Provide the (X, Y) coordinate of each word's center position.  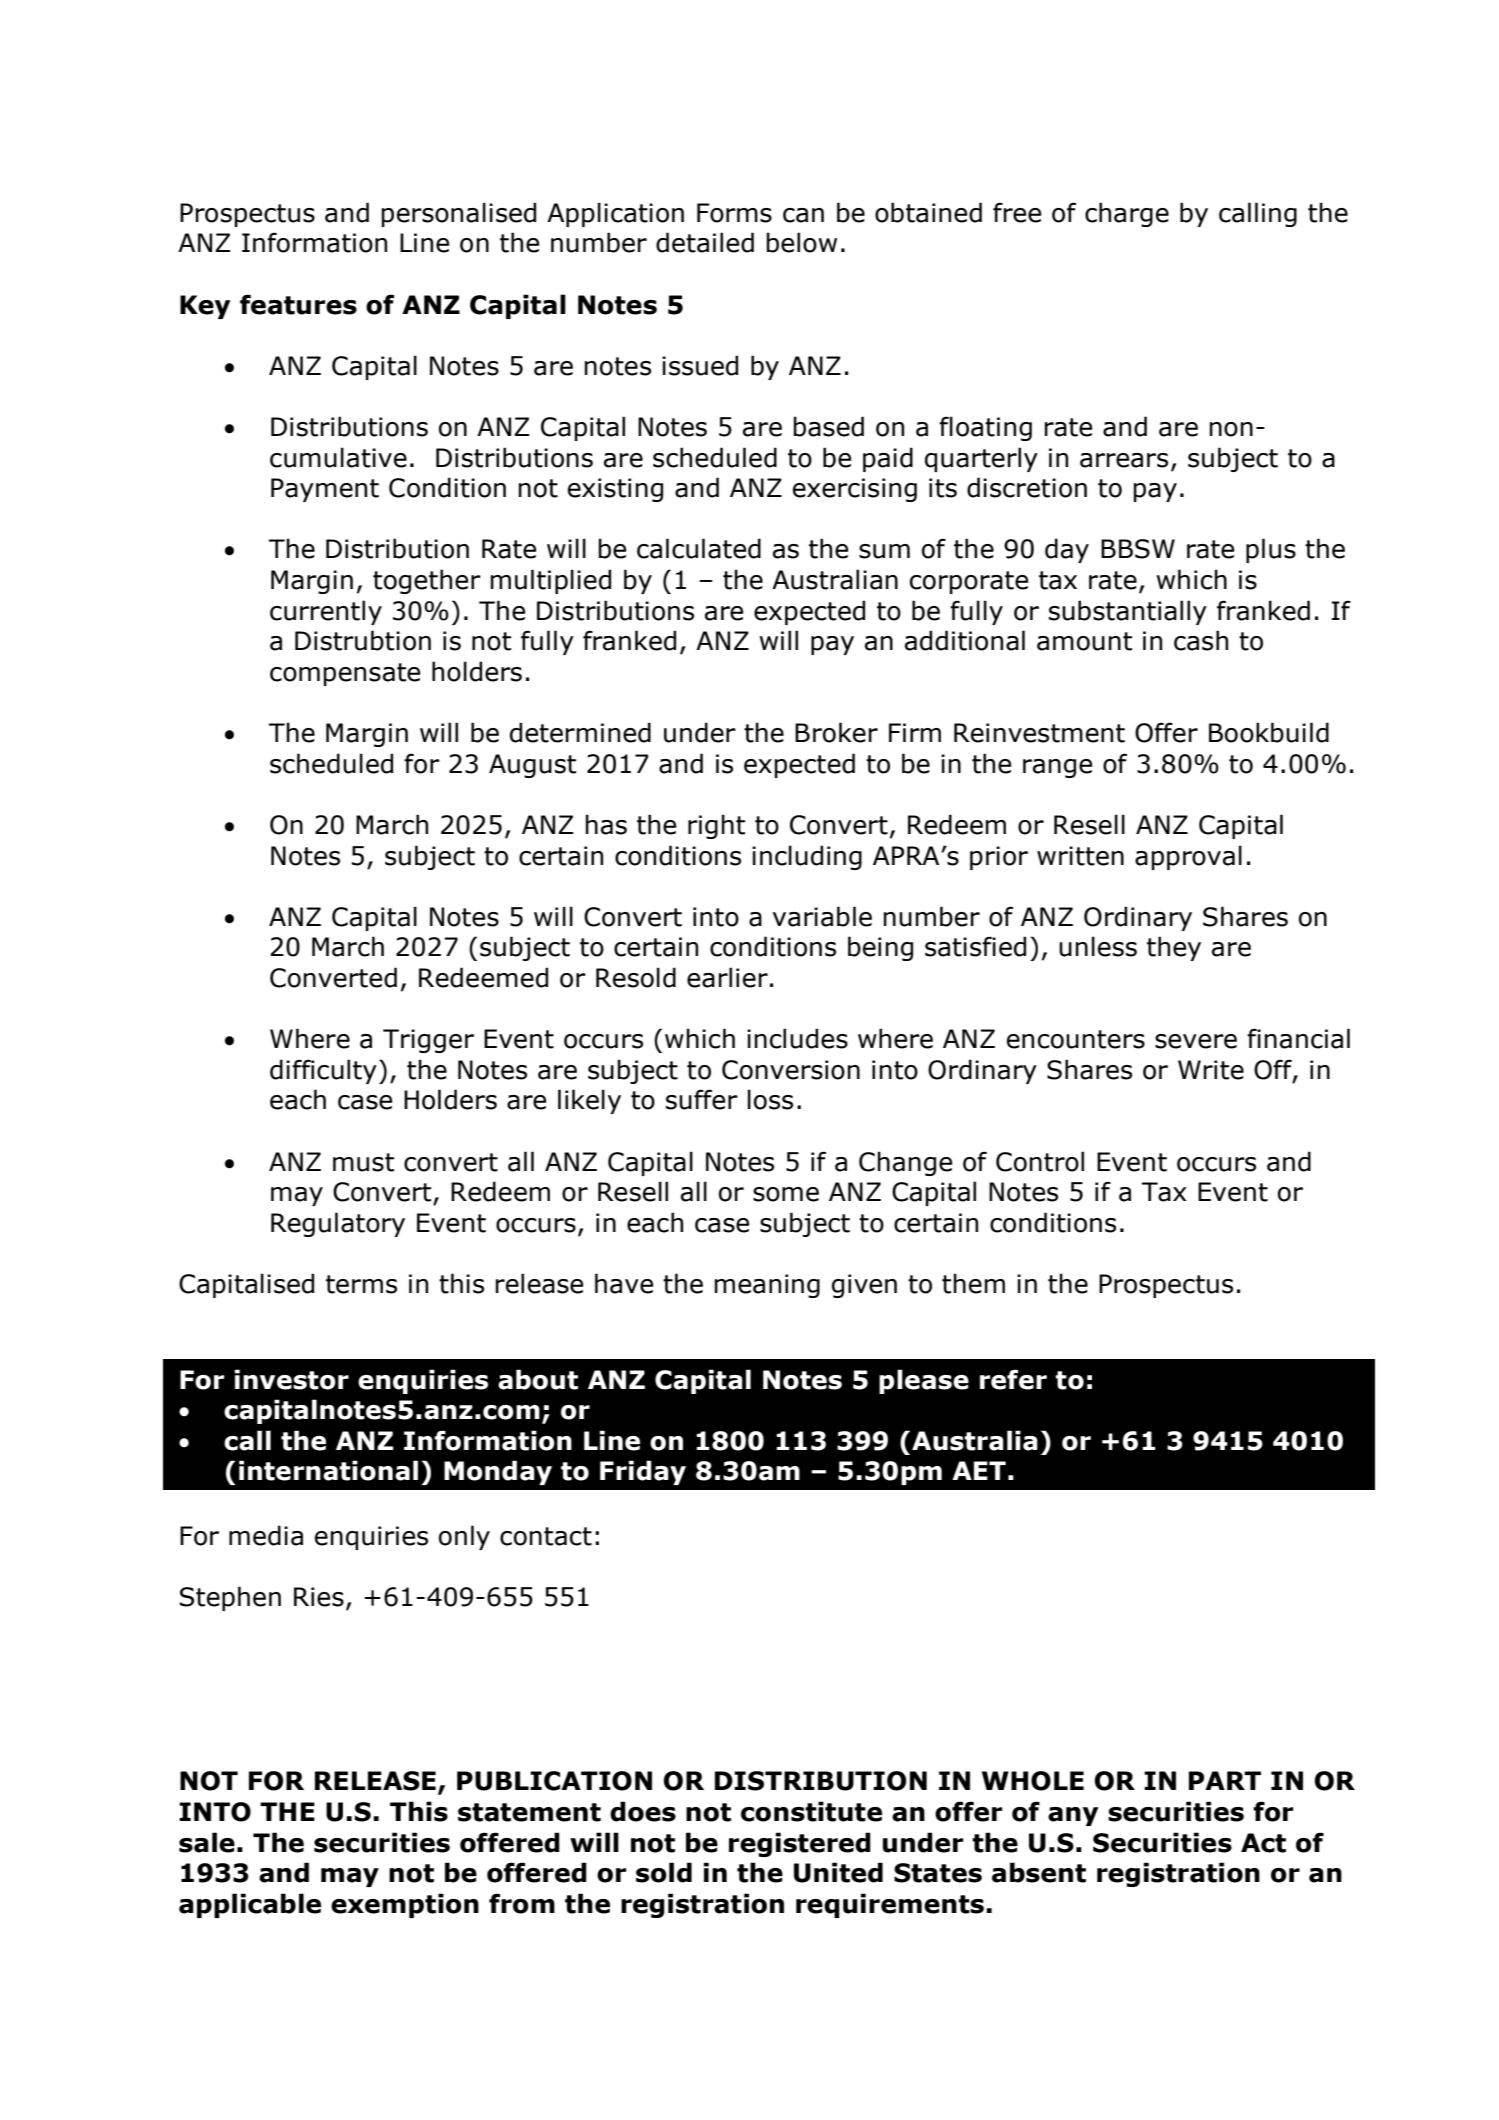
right (716, 826)
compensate (345, 674)
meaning (767, 1286)
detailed (705, 242)
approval (1188, 857)
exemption (405, 1905)
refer (1013, 1379)
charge (1127, 214)
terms (361, 1284)
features (298, 304)
